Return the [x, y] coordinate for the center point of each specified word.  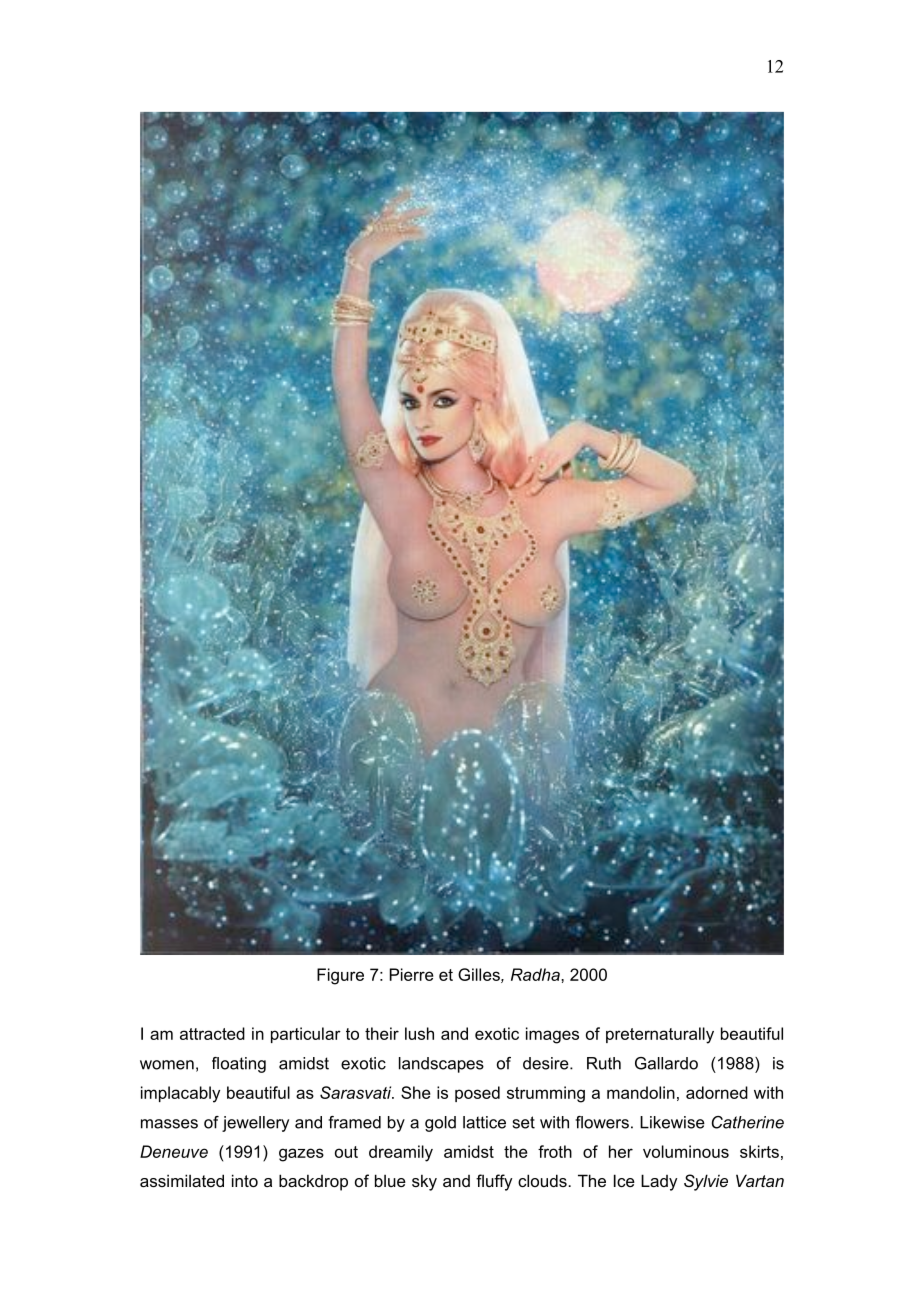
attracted [212, 1033]
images [552, 1035]
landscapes [441, 1065]
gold [440, 1124]
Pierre [412, 974]
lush [419, 1033]
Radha [536, 974]
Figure [340, 976]
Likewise [672, 1122]
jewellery [255, 1124]
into [245, 1180]
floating [239, 1065]
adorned [717, 1092]
